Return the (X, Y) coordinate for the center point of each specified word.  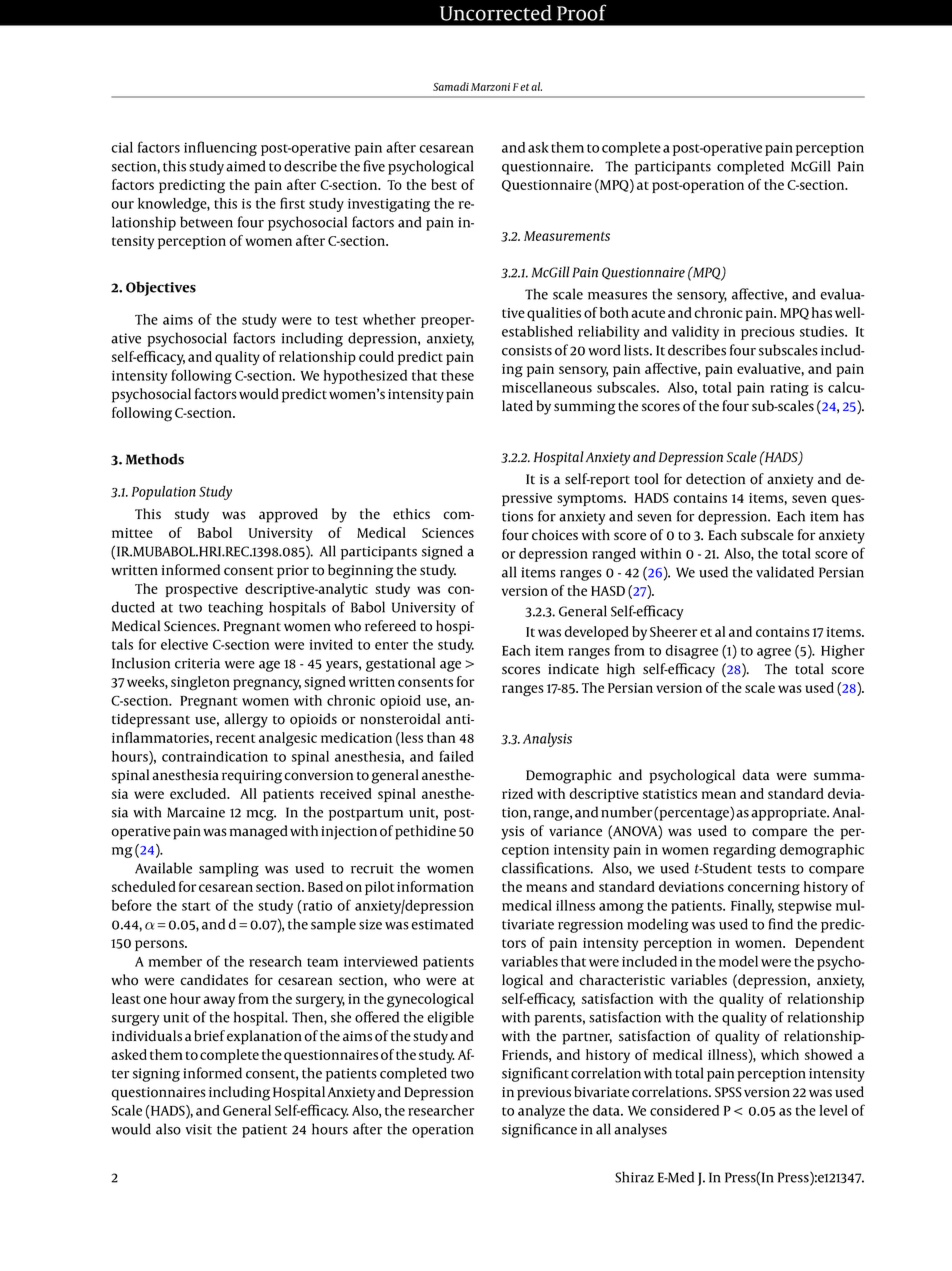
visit (198, 1129)
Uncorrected (496, 13)
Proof (582, 12)
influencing (220, 148)
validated (785, 572)
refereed (390, 626)
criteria (197, 663)
